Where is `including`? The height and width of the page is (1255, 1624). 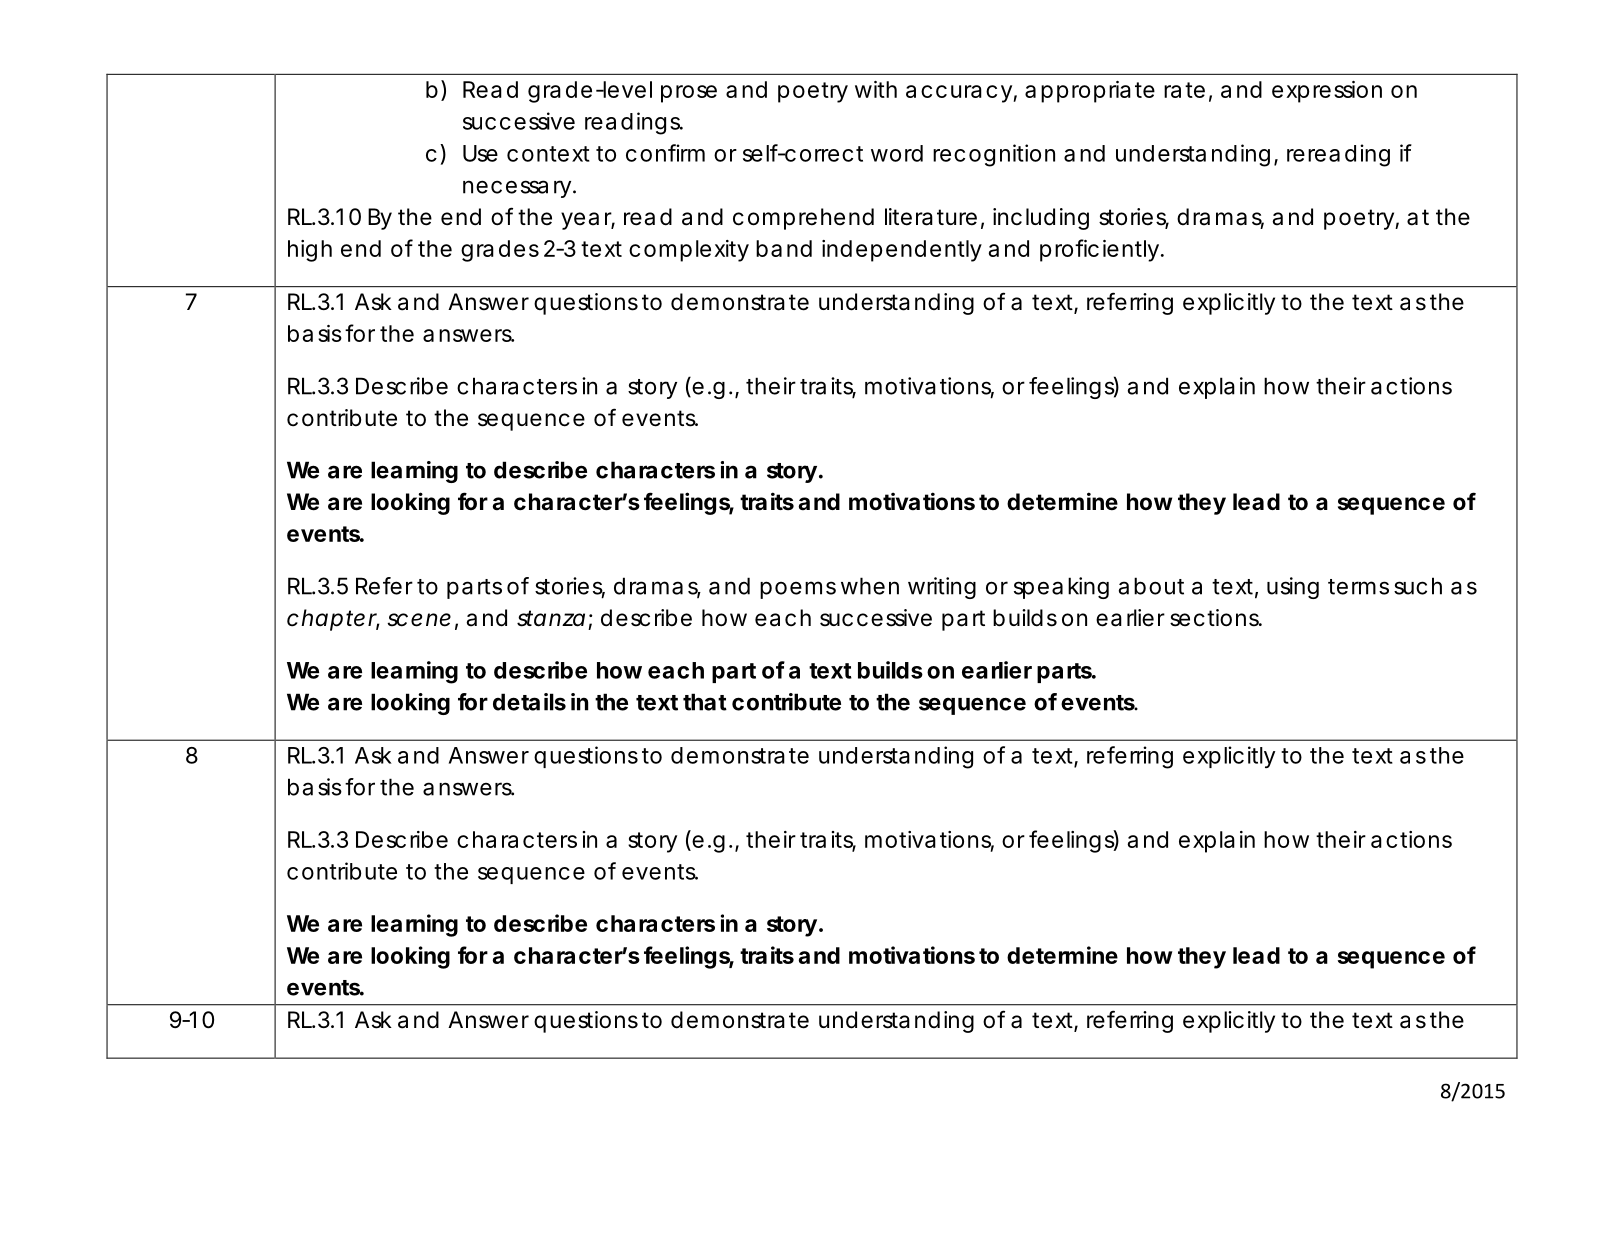 including is located at coordinates (1041, 219).
